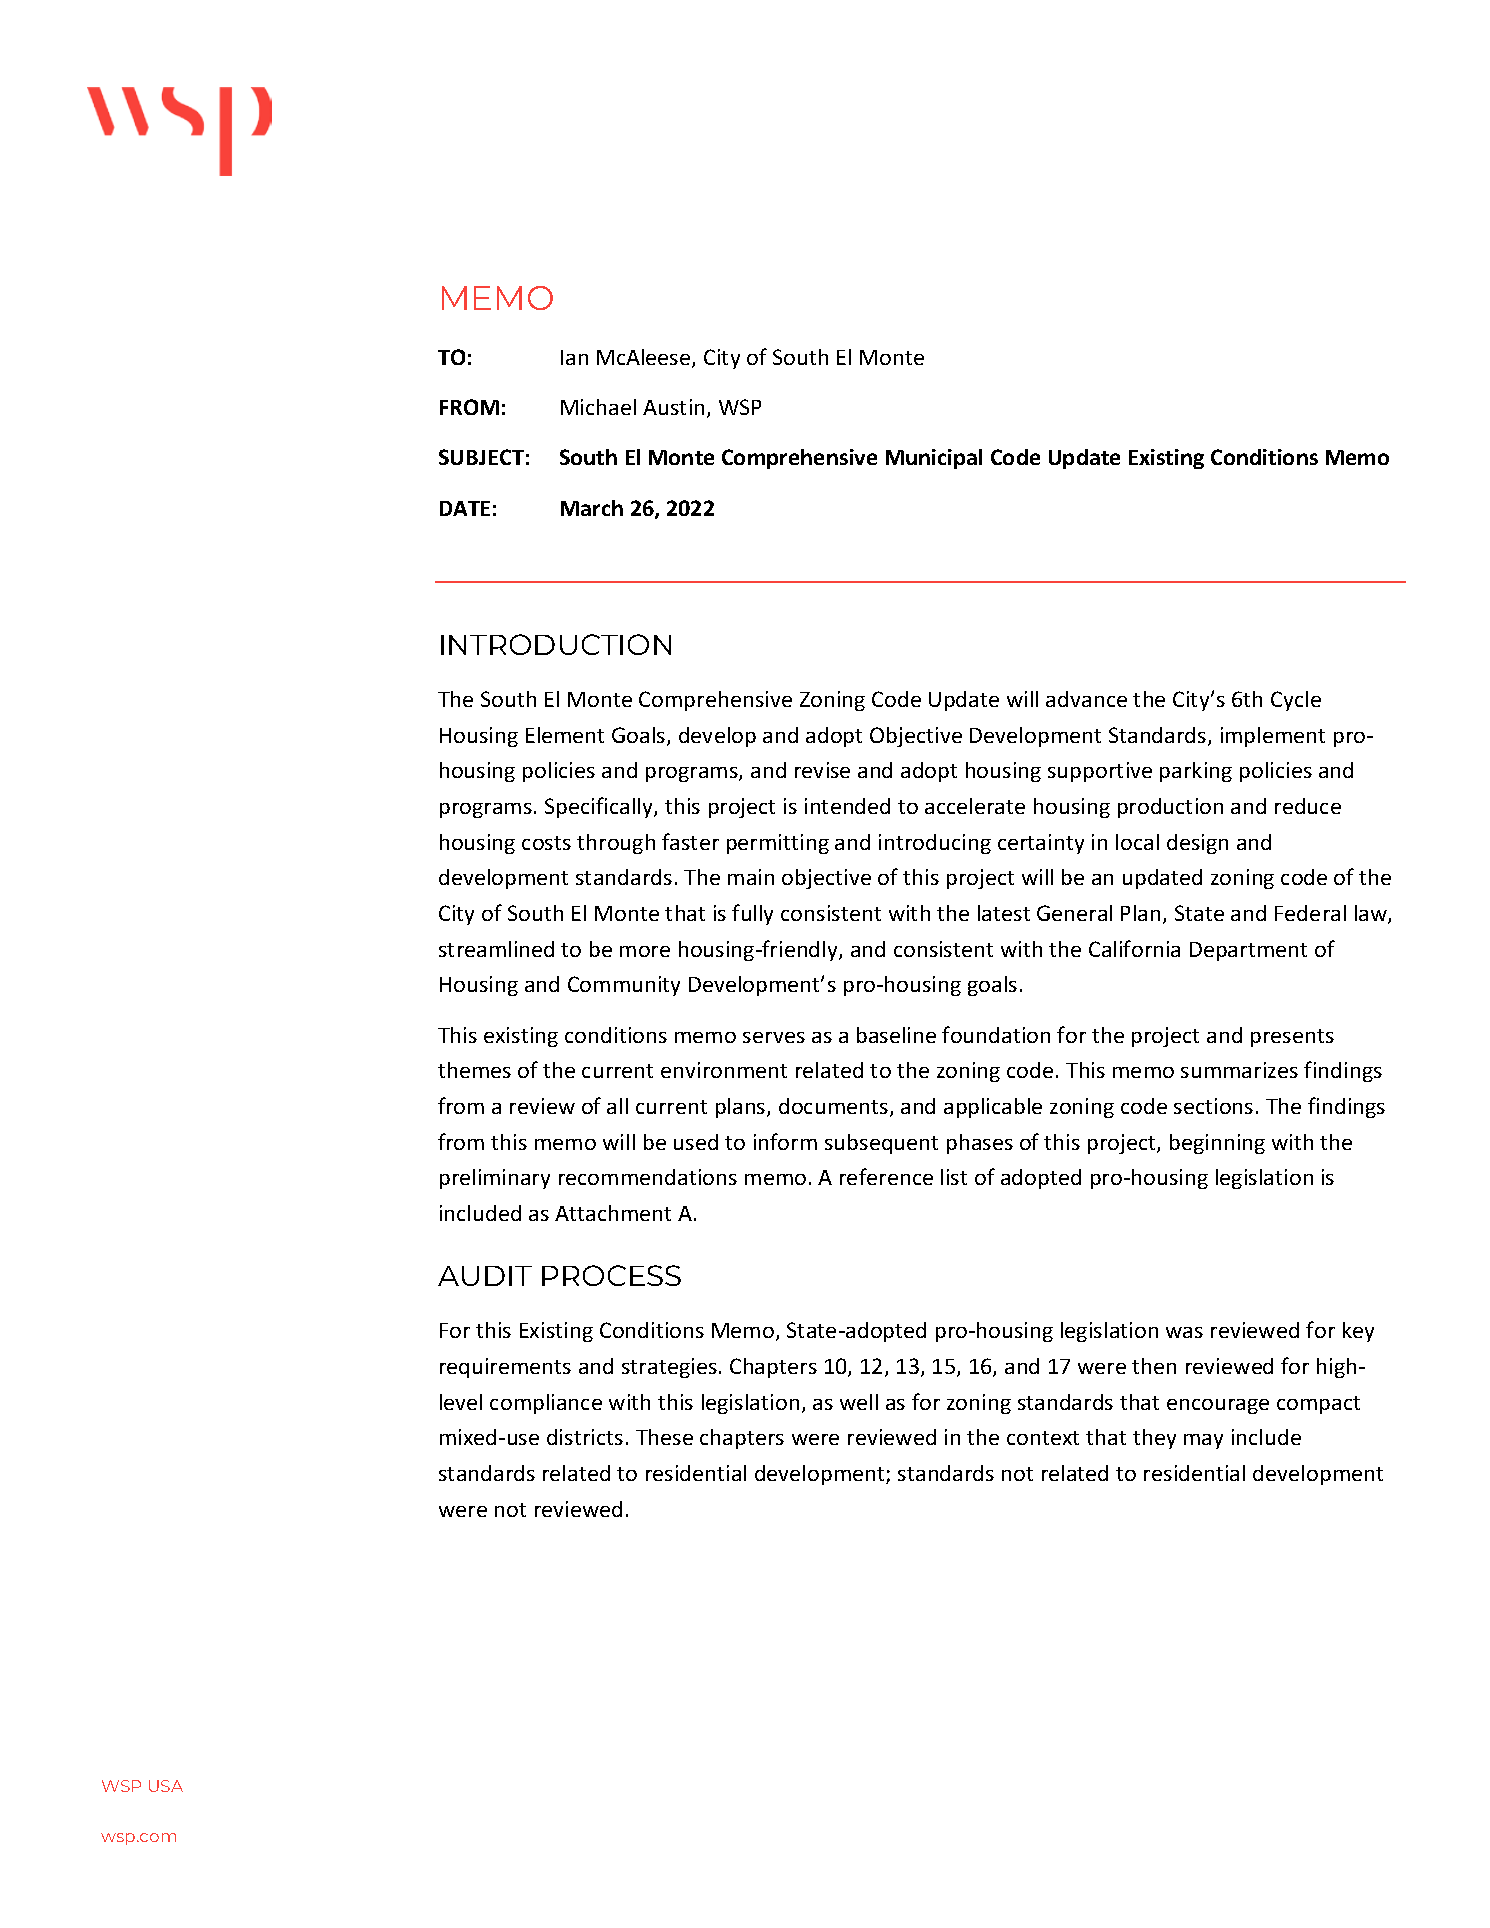 This page has height=1928, width=1490. What do you see at coordinates (485, 1276) in the page?
I see `AUDIT` at bounding box center [485, 1276].
